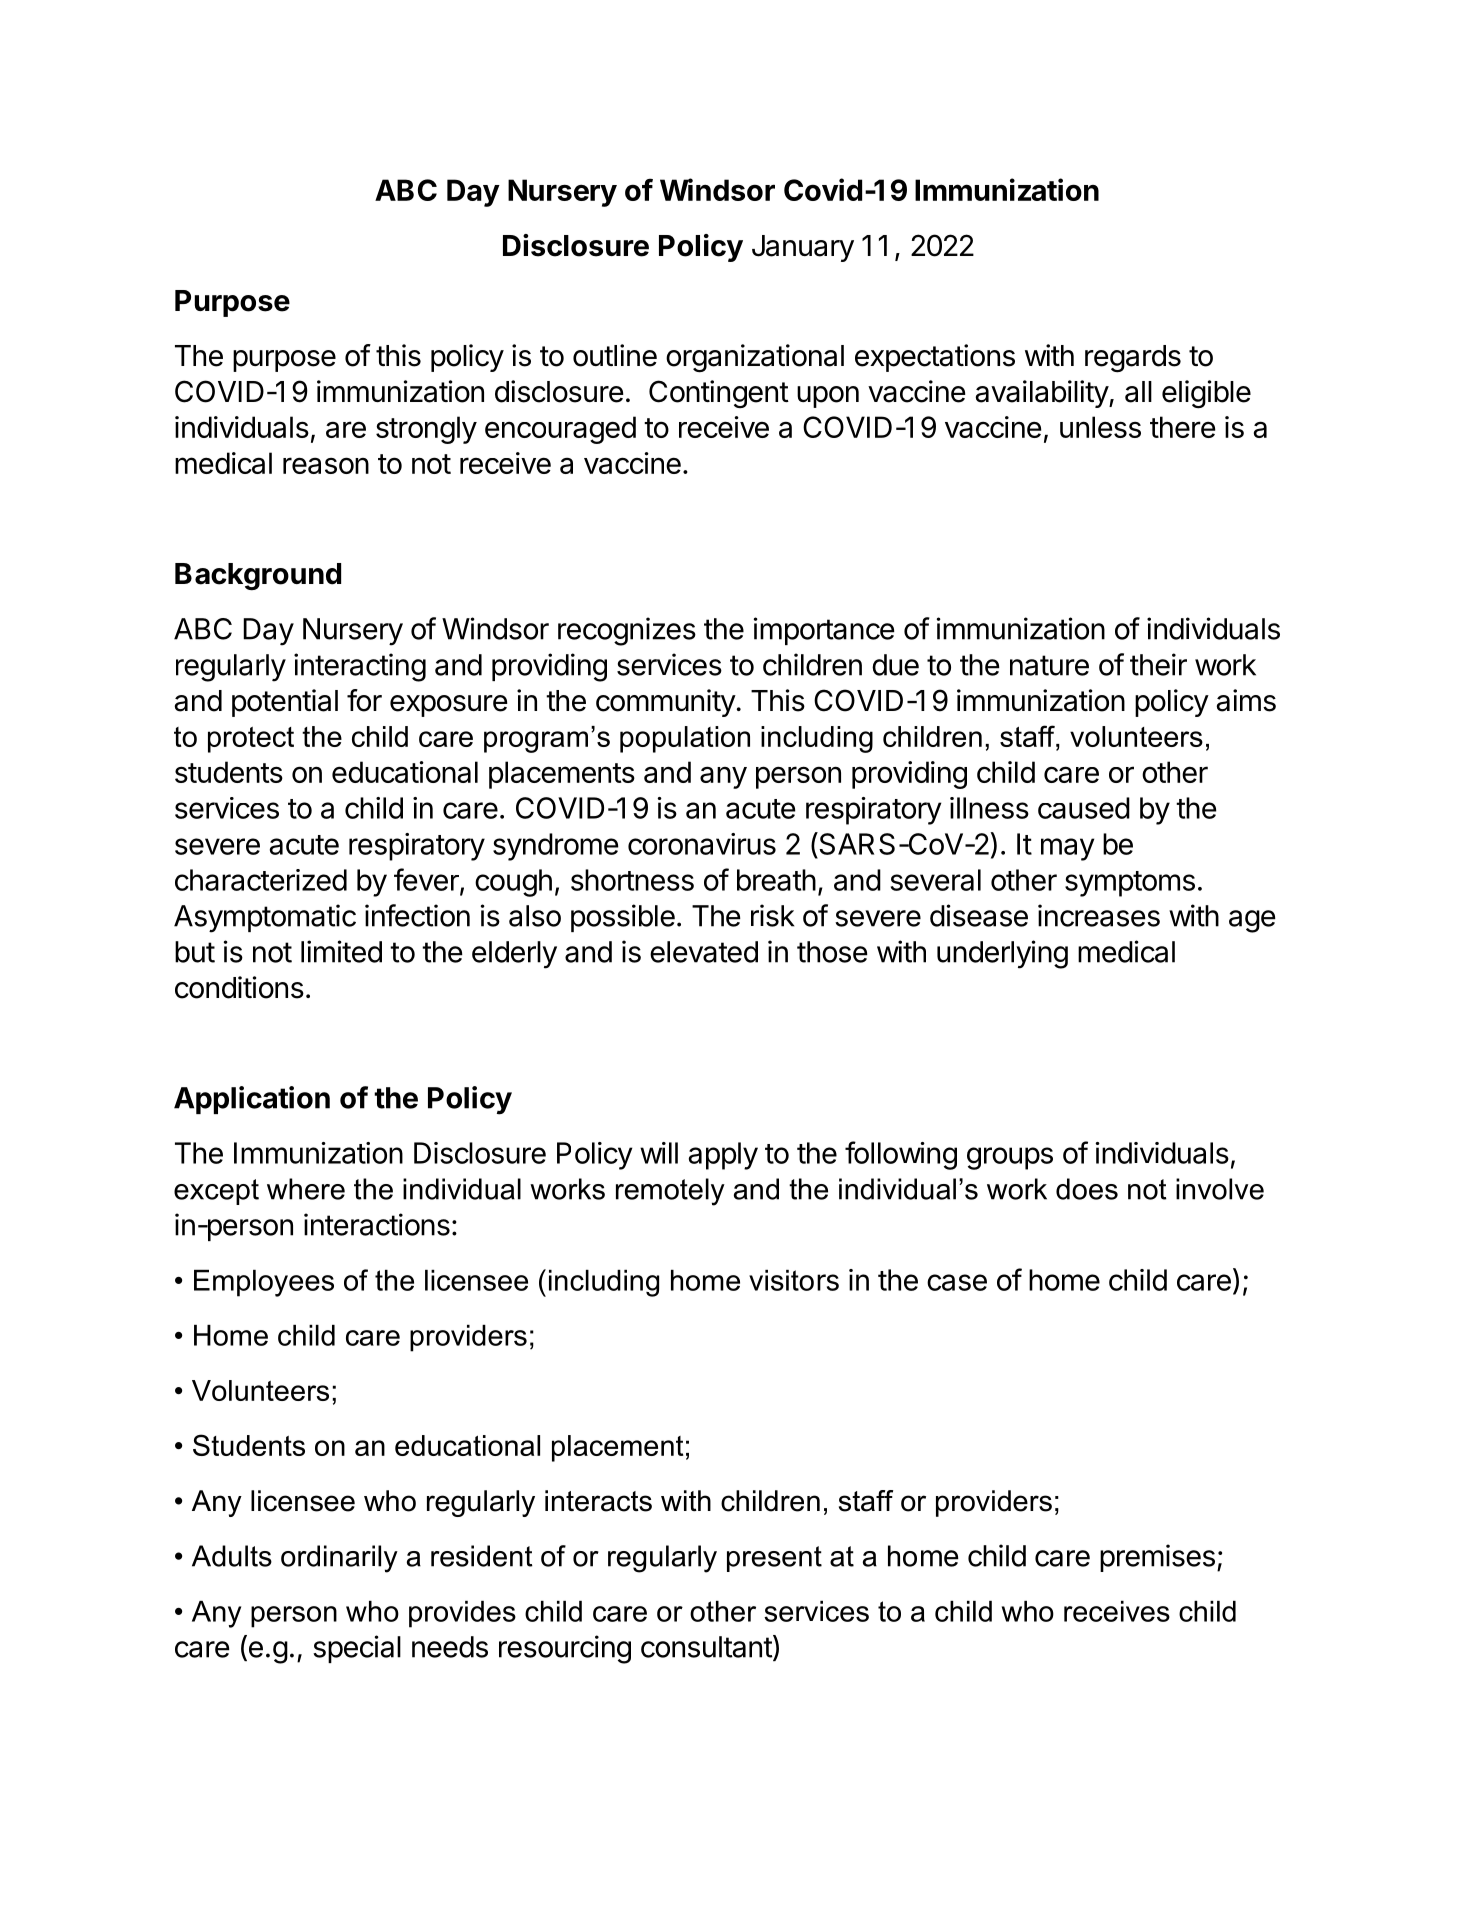 Image resolution: width=1475 pixels, height=1908 pixels. I want to click on recognizes, so click(627, 631).
